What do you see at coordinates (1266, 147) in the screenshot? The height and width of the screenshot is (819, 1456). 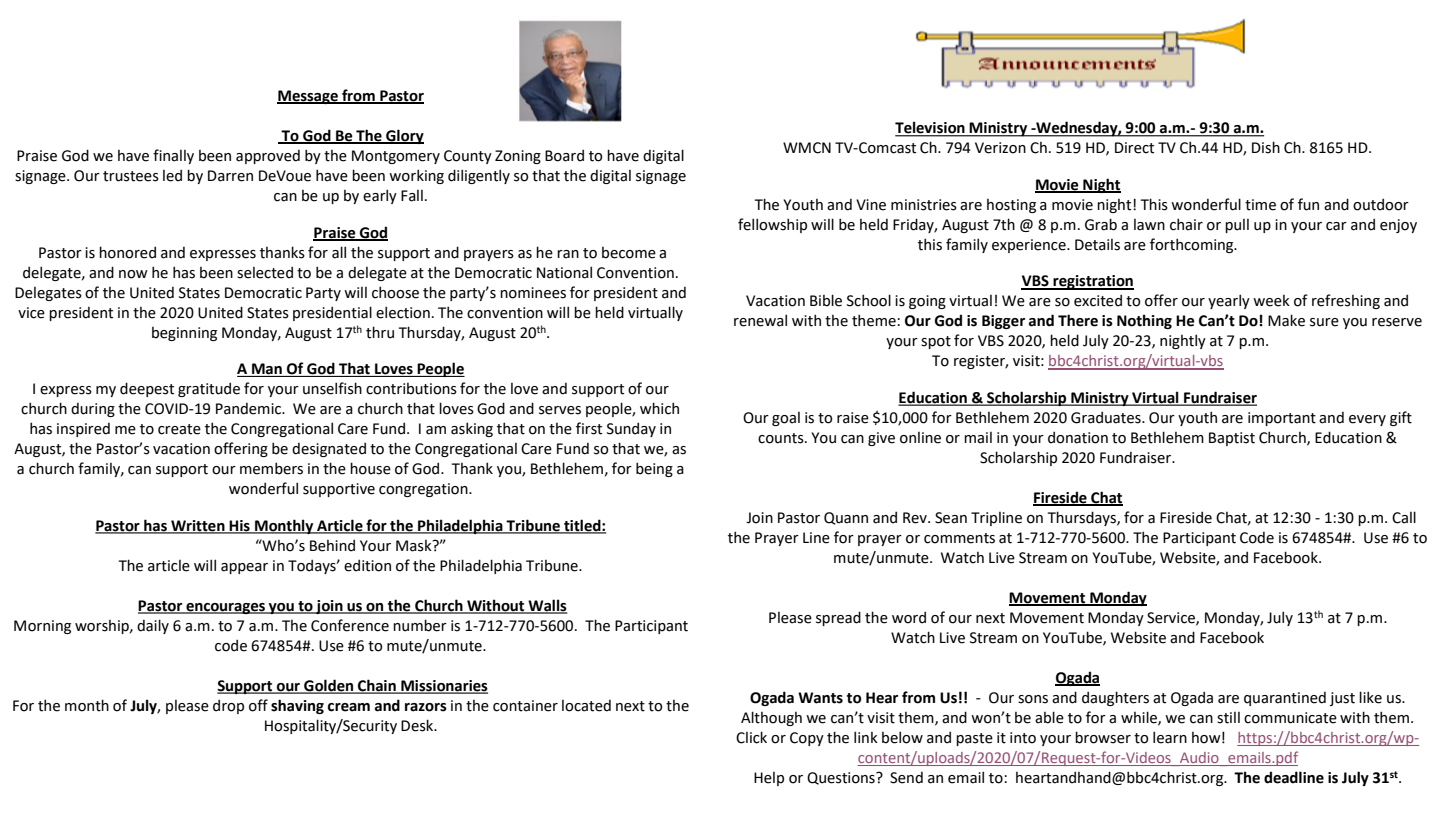 I see `Dish` at bounding box center [1266, 147].
